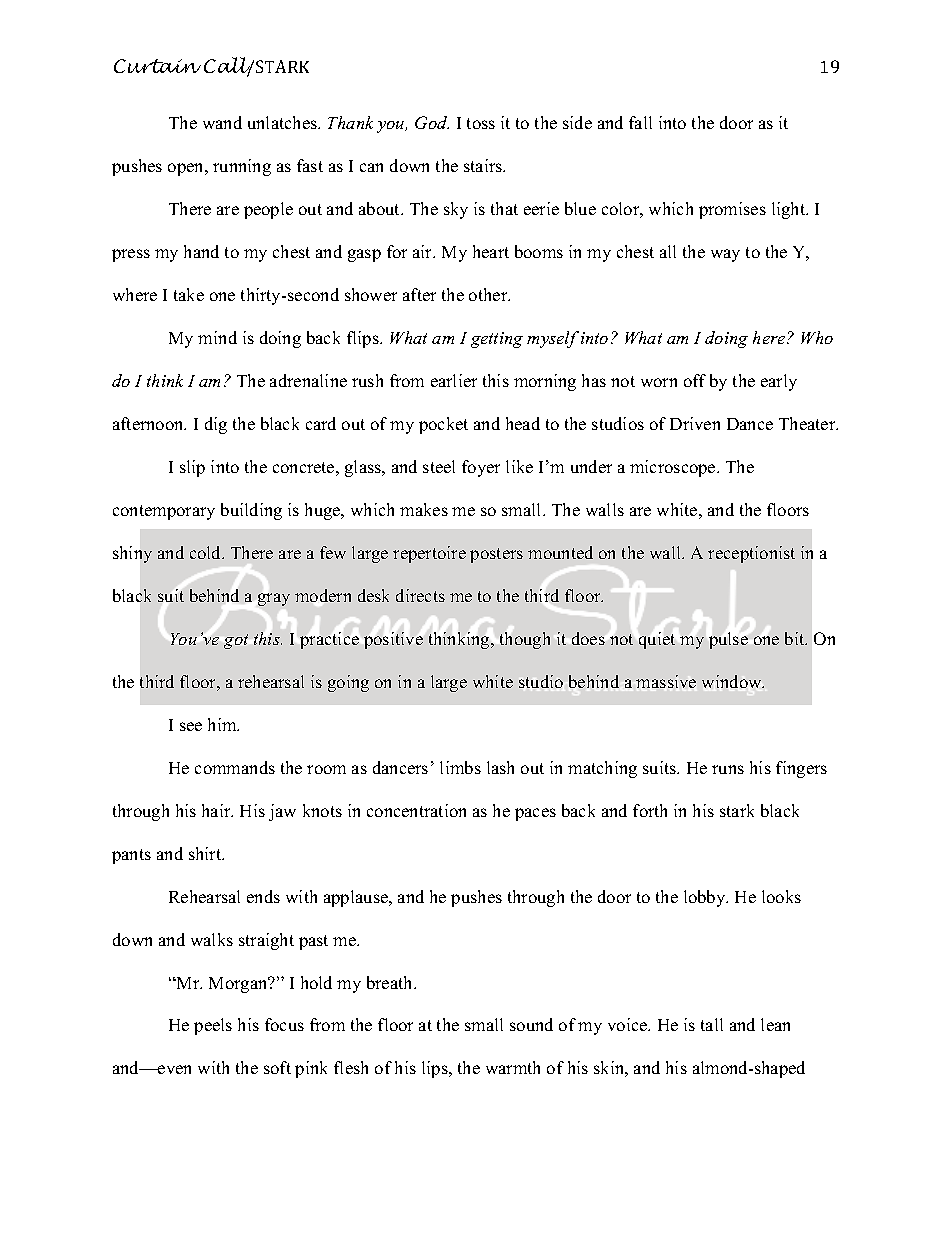  Describe the element at coordinates (242, 167) in the image. I see `running` at that location.
